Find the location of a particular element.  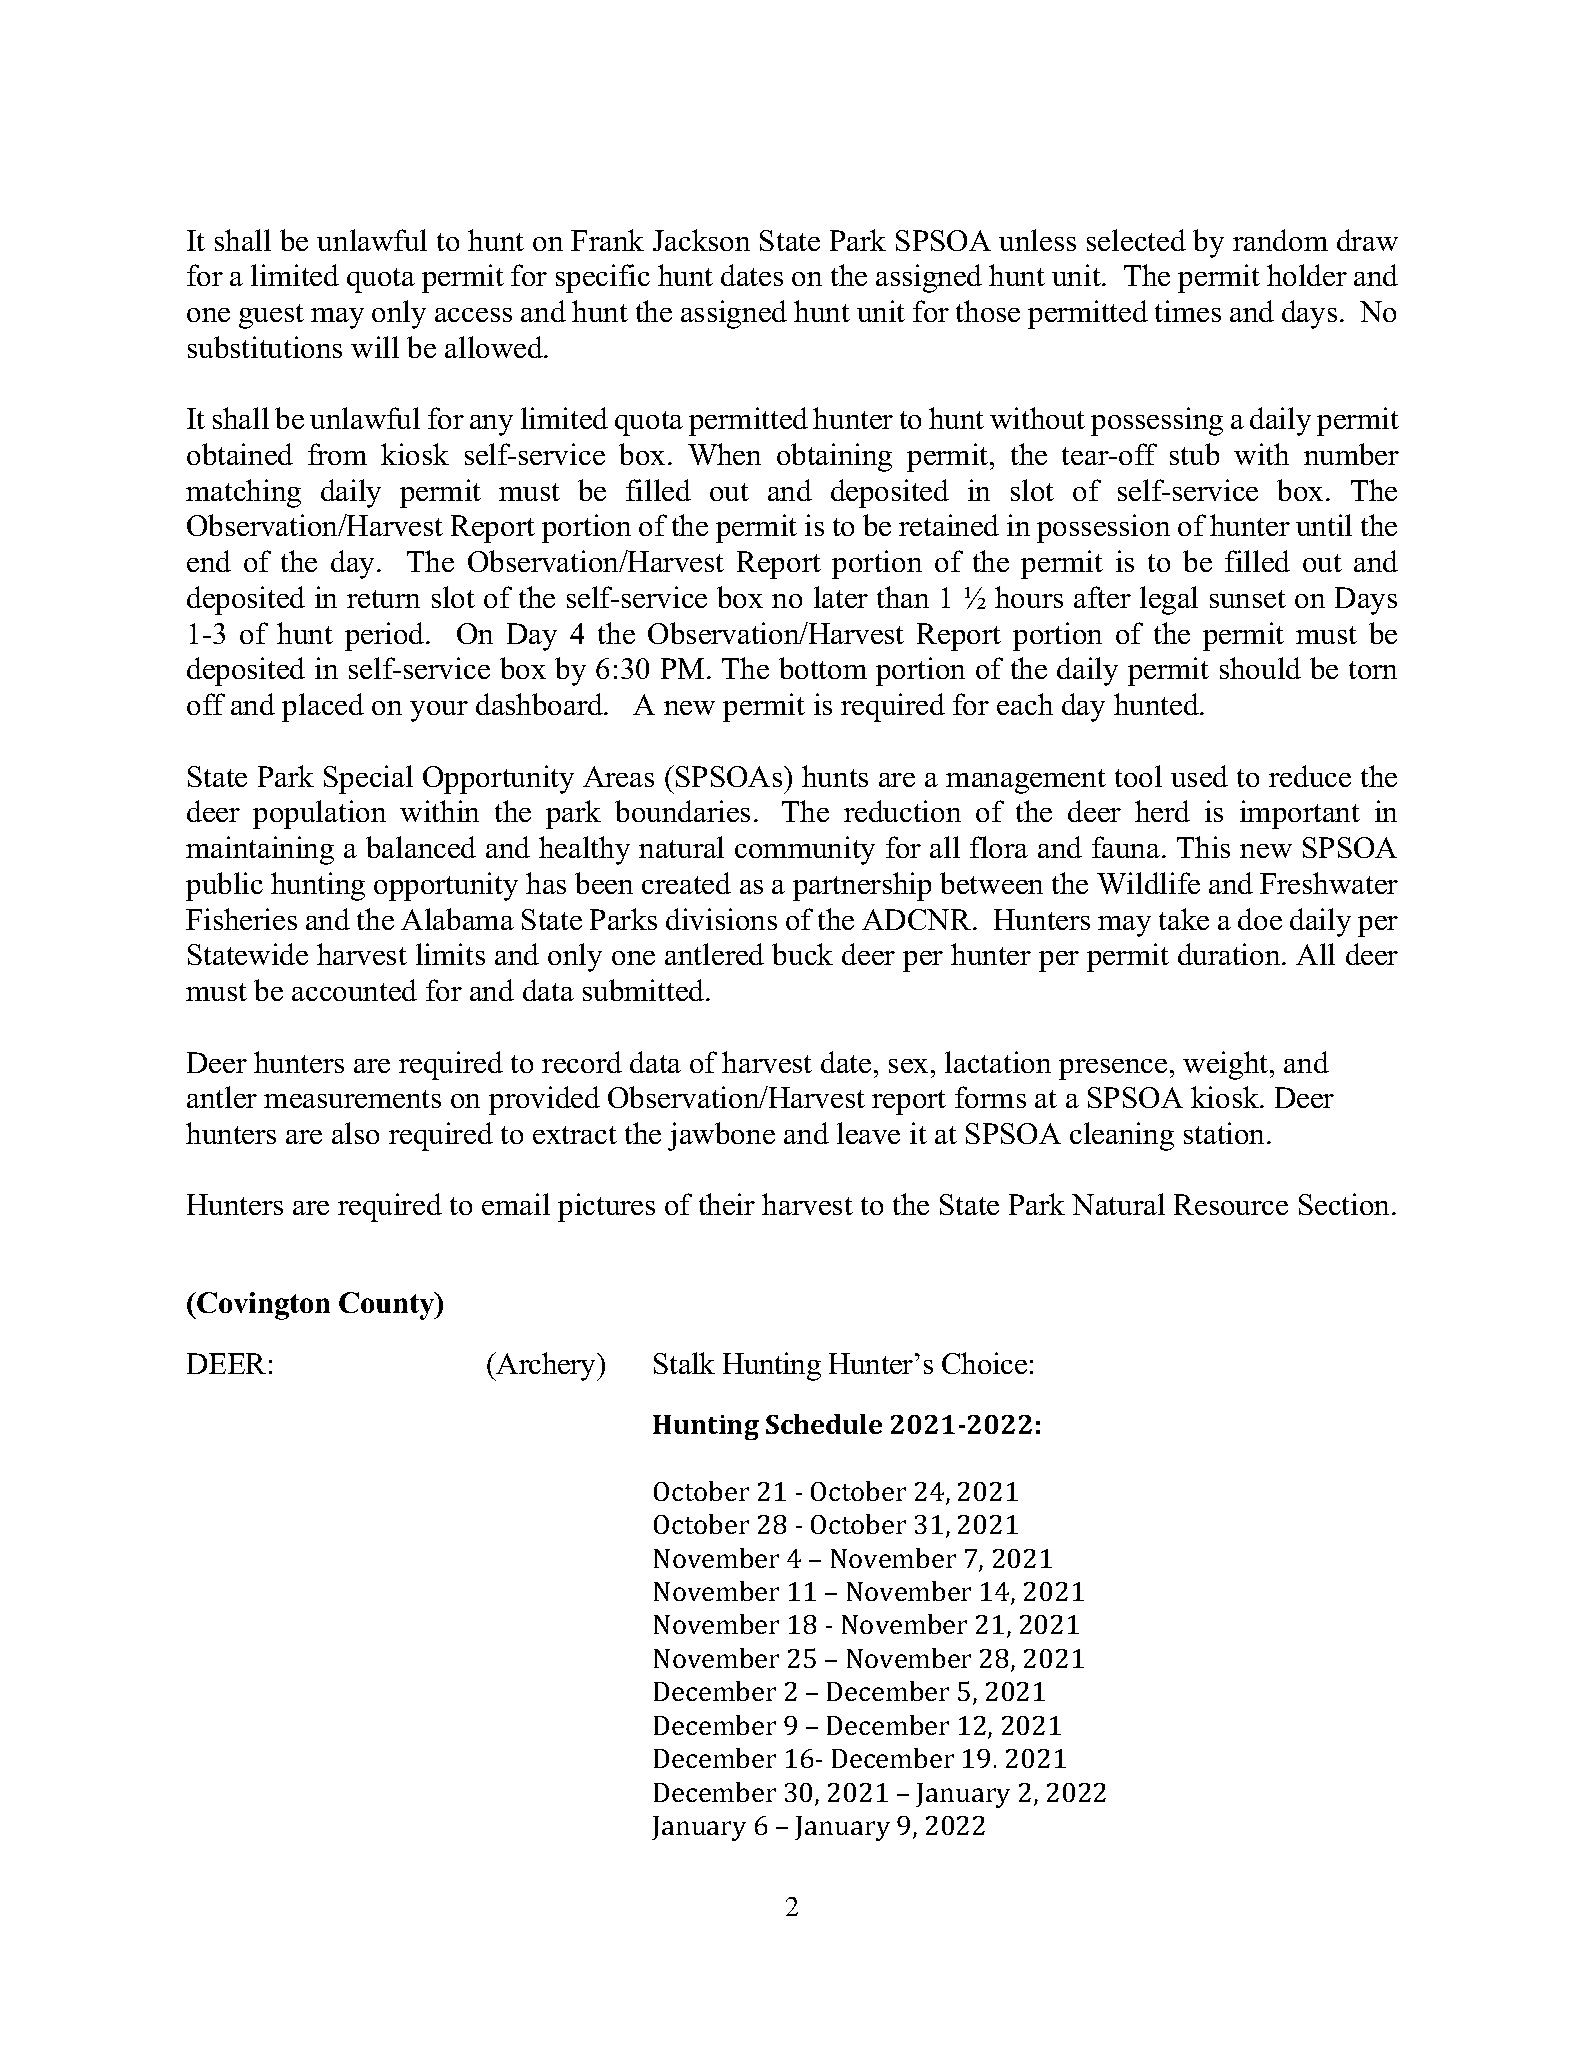

holder is located at coordinates (1307, 275).
